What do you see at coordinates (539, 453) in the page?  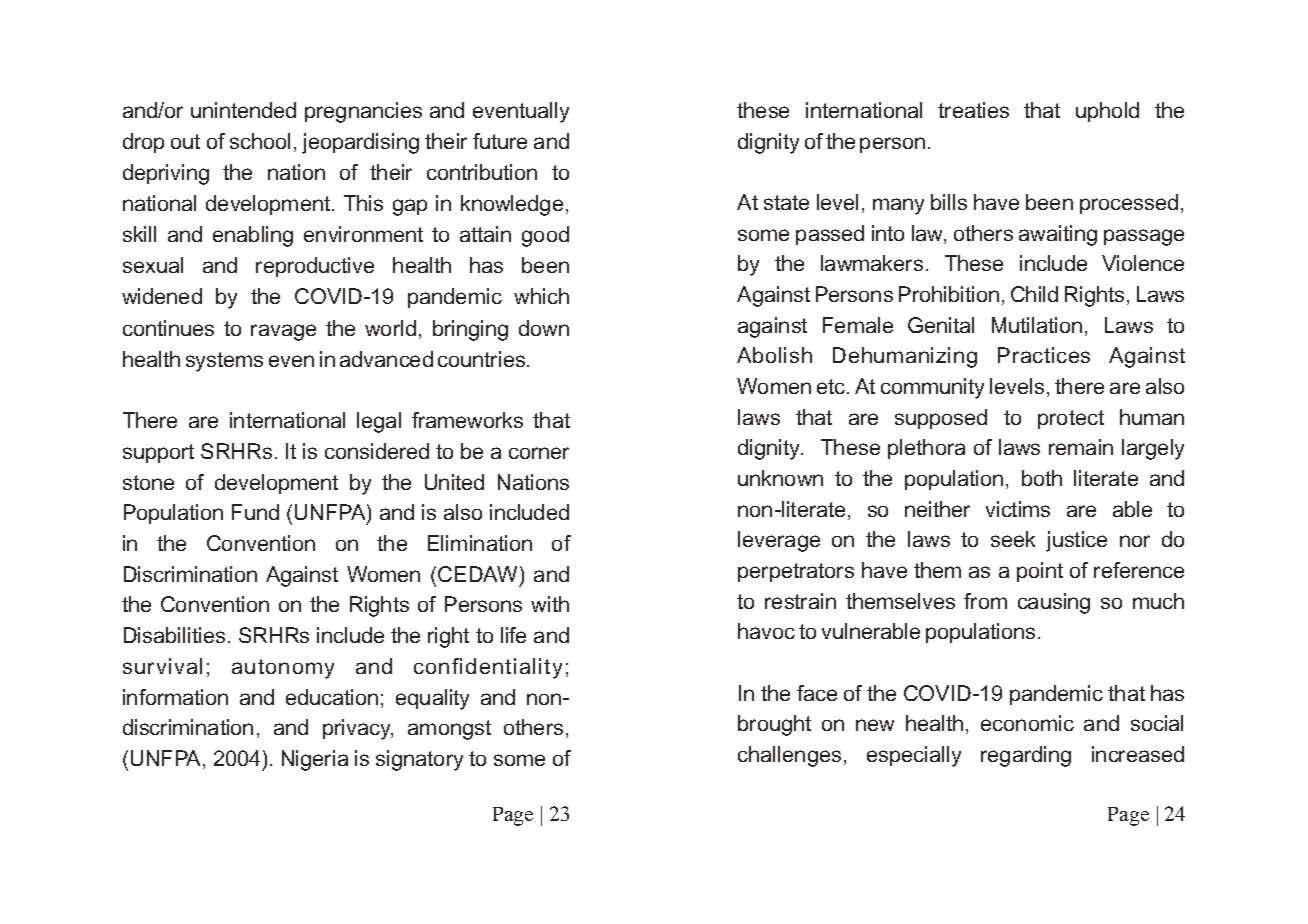 I see `corner` at bounding box center [539, 453].
